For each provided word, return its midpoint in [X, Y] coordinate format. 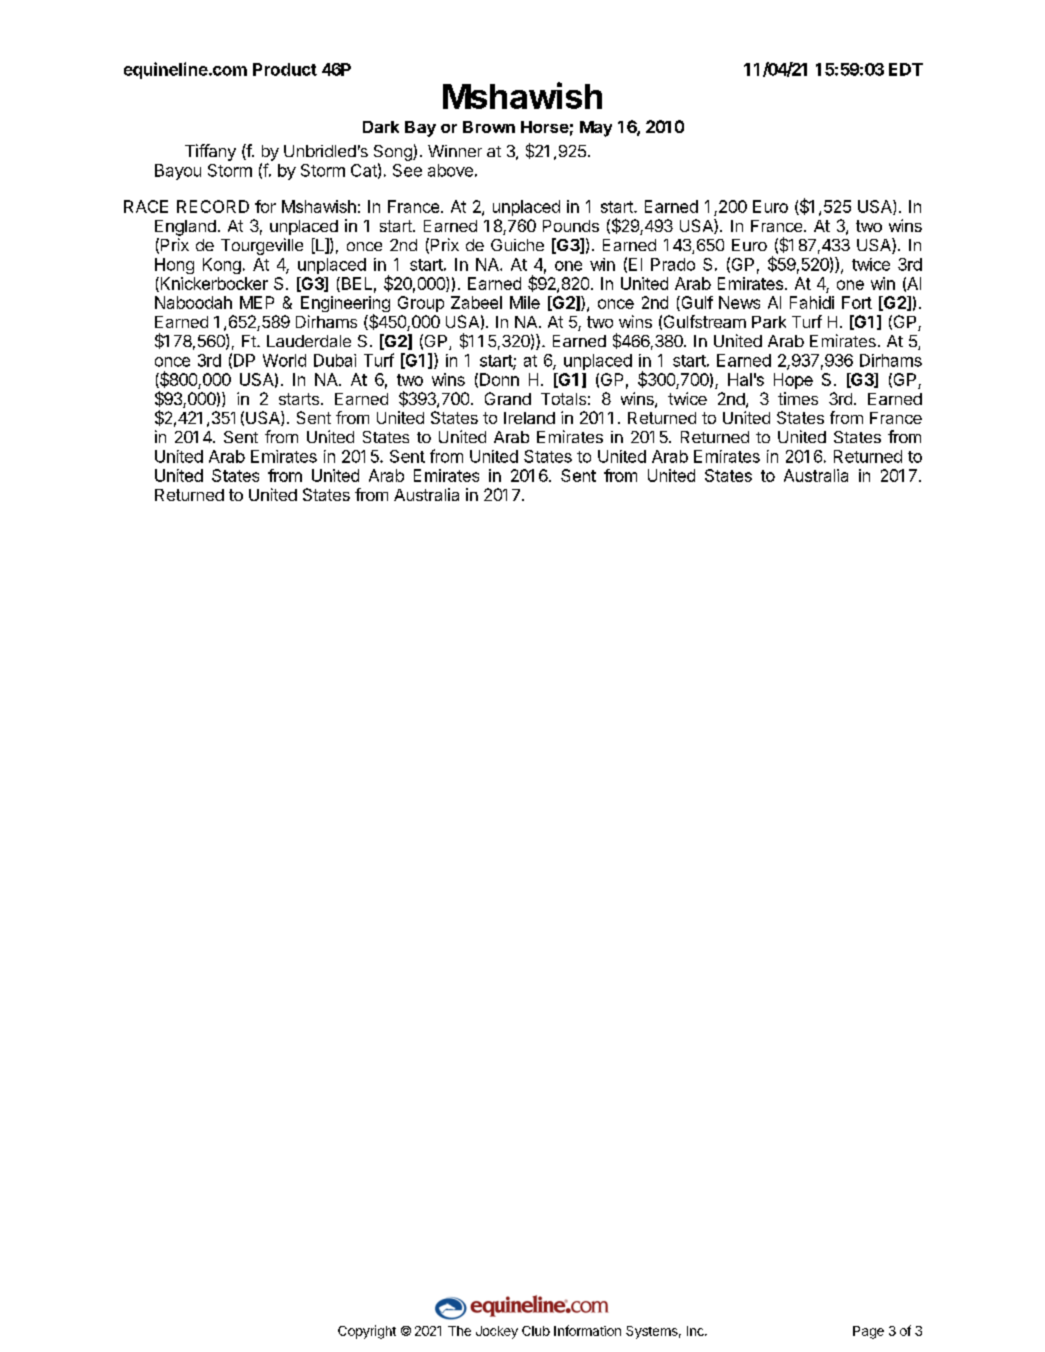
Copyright [367, 1332]
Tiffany [210, 152]
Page [868, 1332]
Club [536, 1331]
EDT [906, 69]
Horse [545, 127]
